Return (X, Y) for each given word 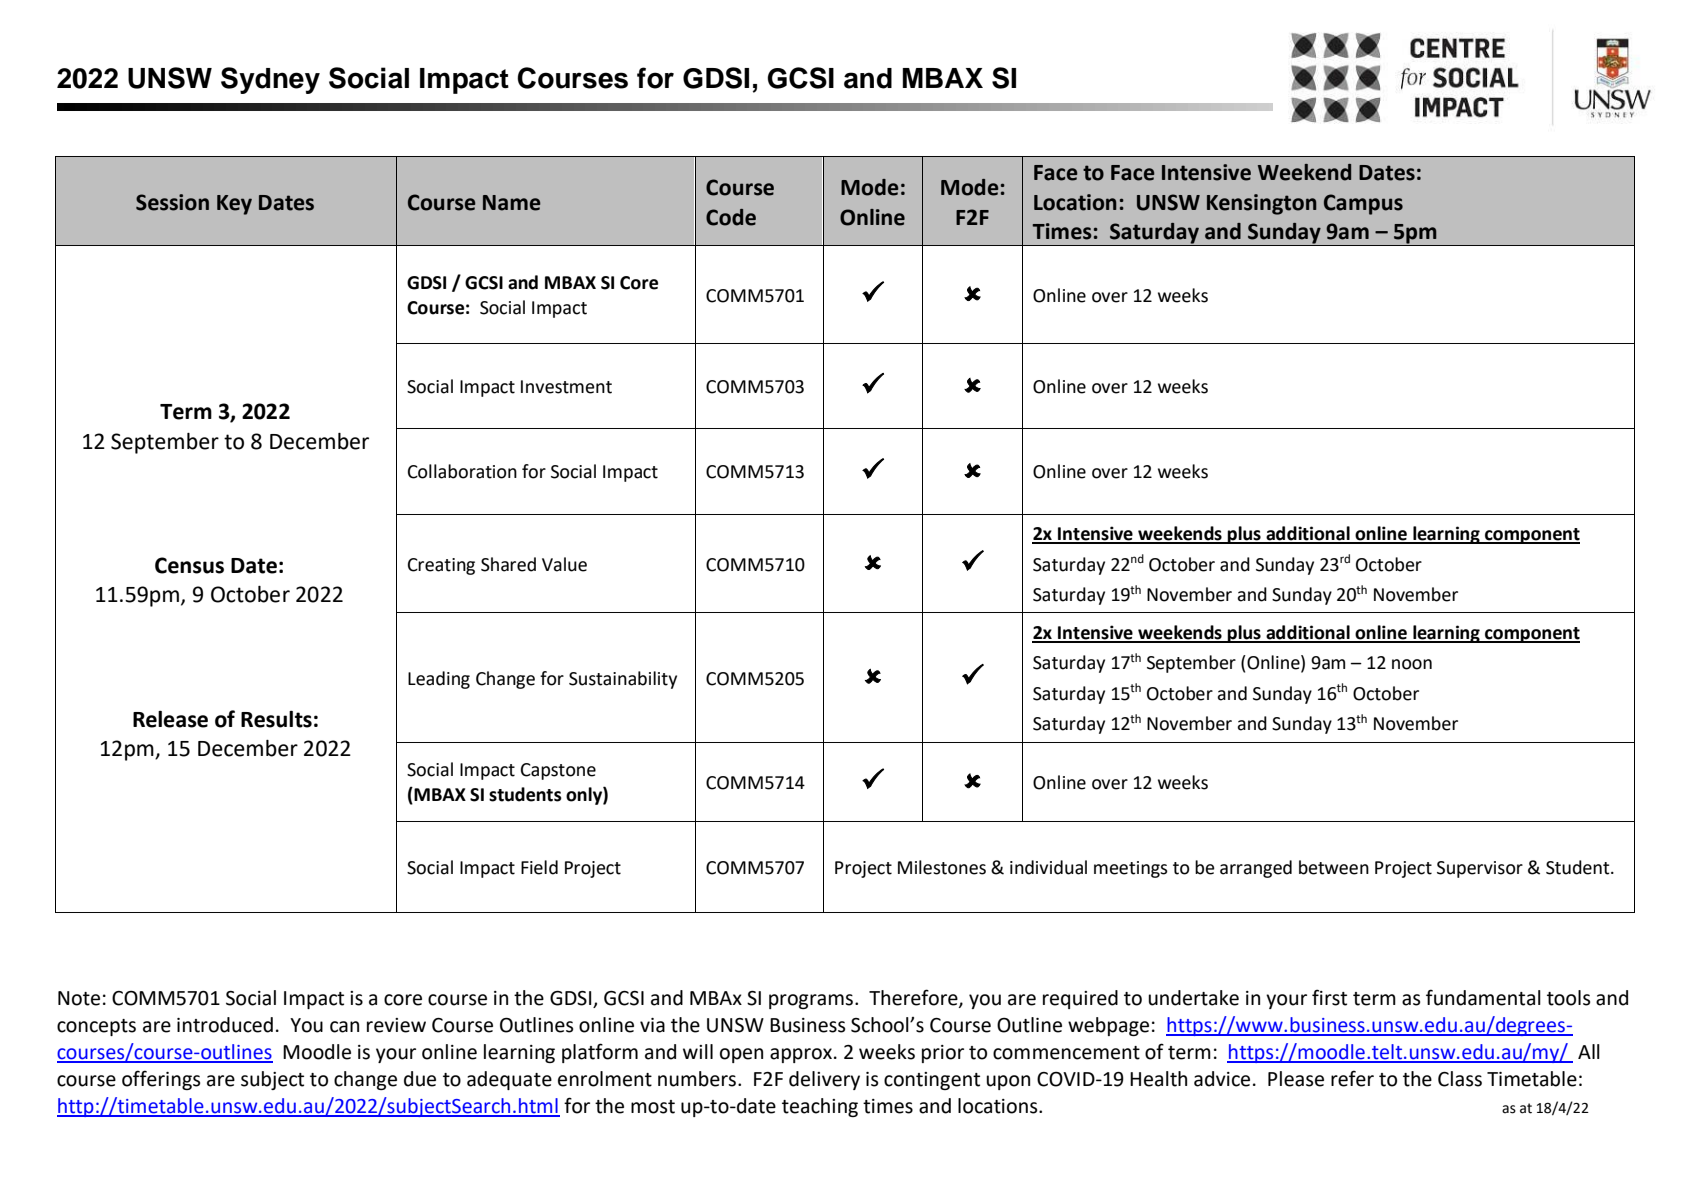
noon (1412, 664)
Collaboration (462, 471)
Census (189, 565)
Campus (1363, 204)
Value (564, 564)
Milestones (942, 867)
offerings (161, 1080)
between (1334, 867)
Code (731, 217)
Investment (566, 387)
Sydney (270, 80)
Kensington (1262, 204)
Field (539, 867)
